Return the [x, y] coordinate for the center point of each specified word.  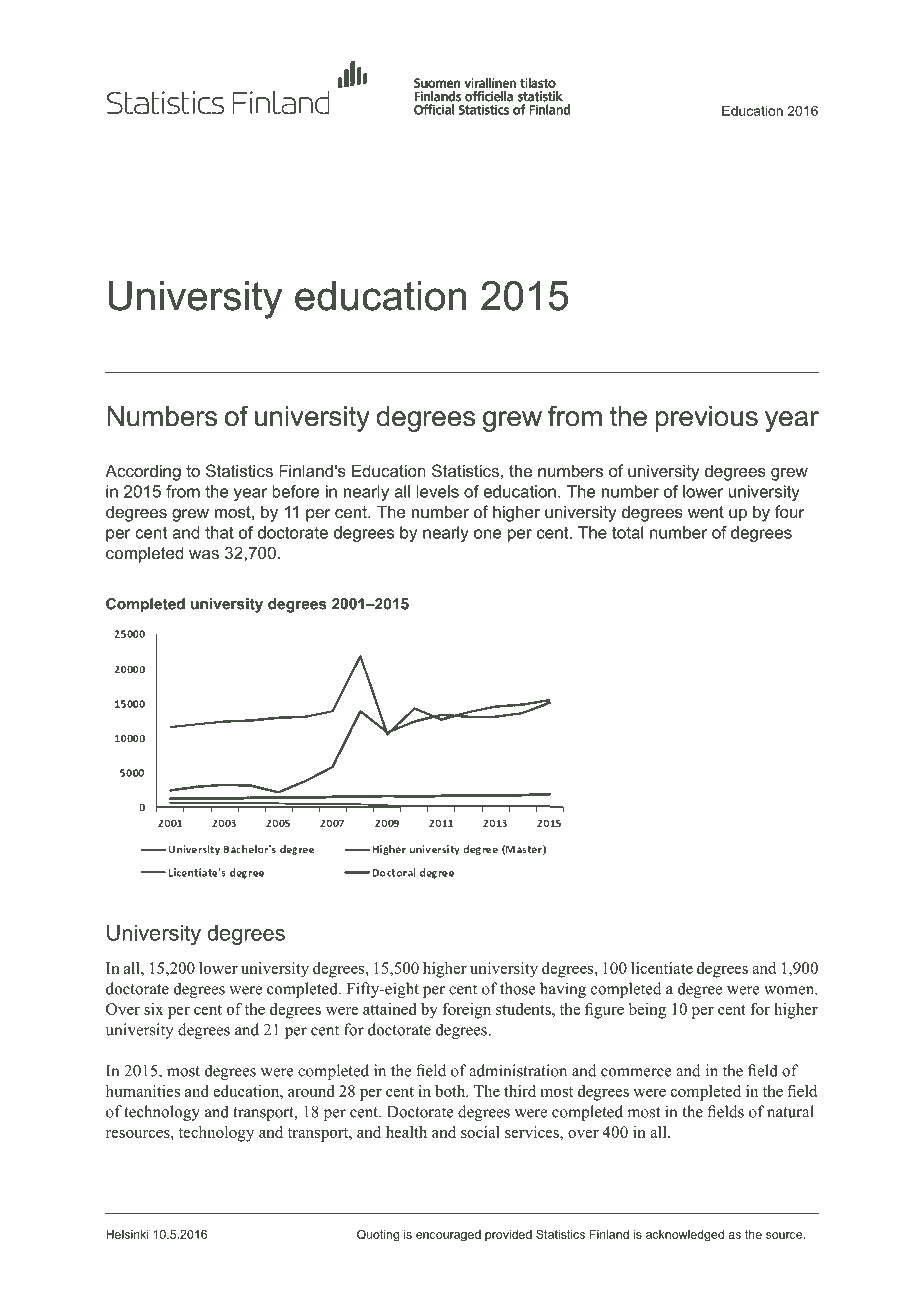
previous [707, 419]
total [627, 532]
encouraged [448, 1236]
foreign [466, 1011]
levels [438, 491]
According [143, 472]
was [204, 554]
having [563, 990]
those [517, 988]
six [154, 1009]
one [488, 534]
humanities [143, 1091]
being [647, 1011]
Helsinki [127, 1234]
